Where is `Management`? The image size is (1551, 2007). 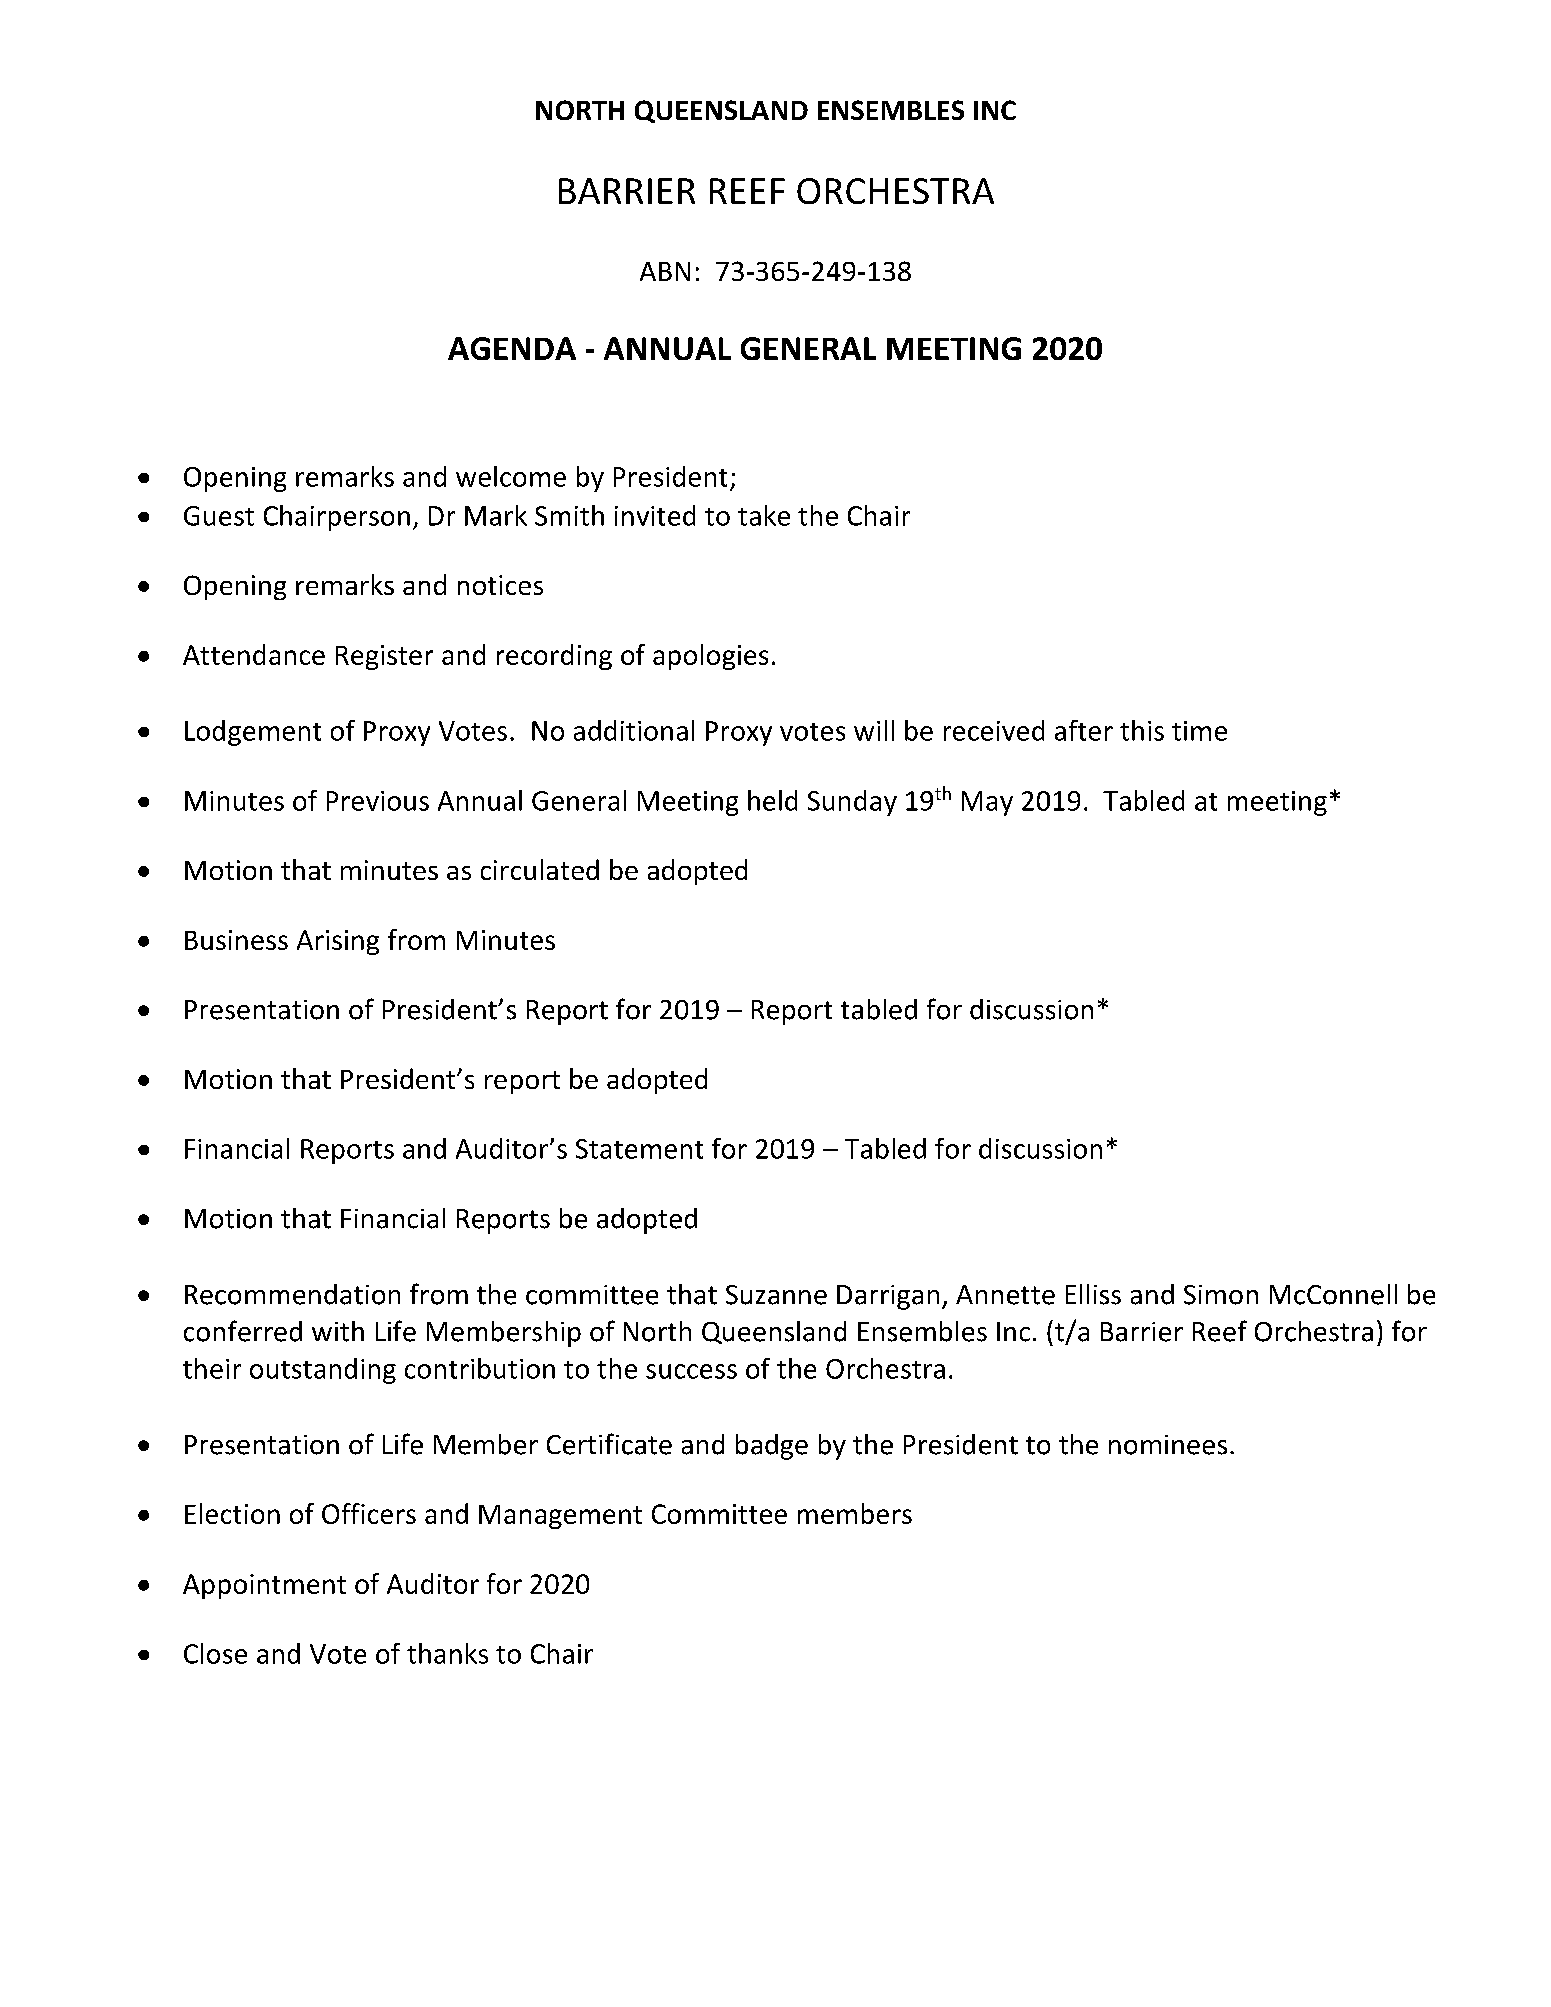 Management is located at coordinates (560, 1517).
